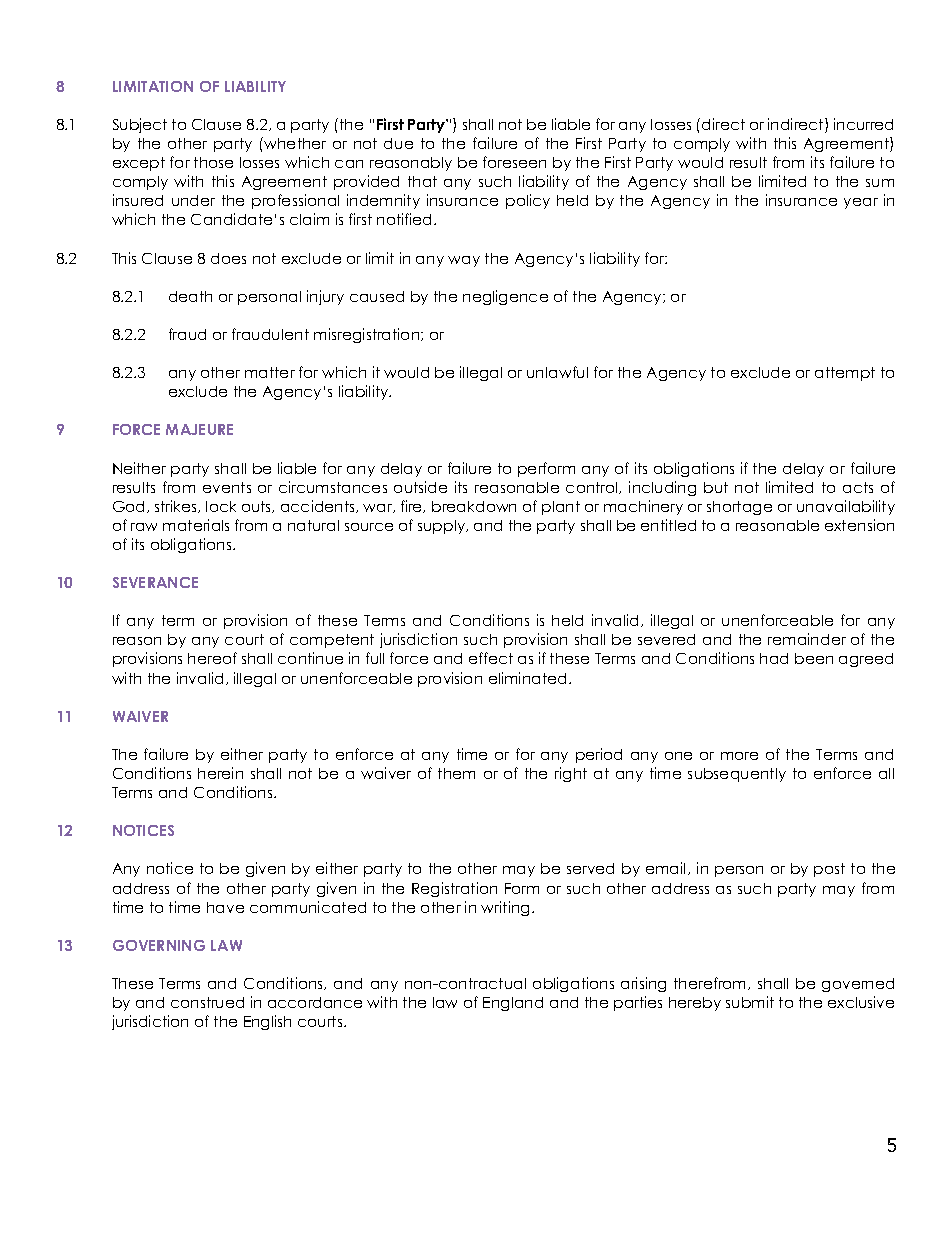 This screenshot has height=1233, width=952. What do you see at coordinates (859, 525) in the screenshot?
I see `extension` at bounding box center [859, 525].
